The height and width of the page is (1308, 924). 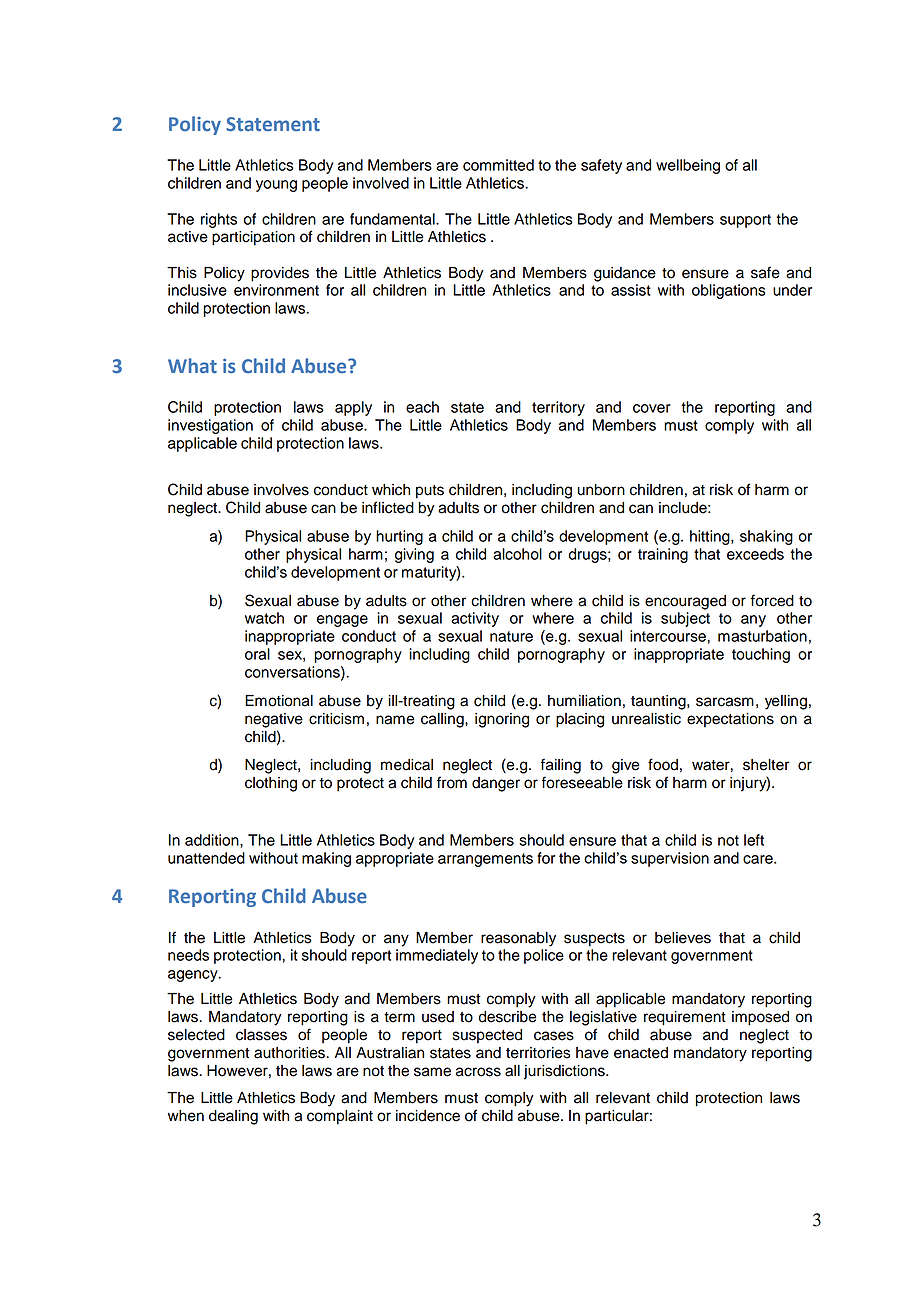 I want to click on danger, so click(x=496, y=784).
